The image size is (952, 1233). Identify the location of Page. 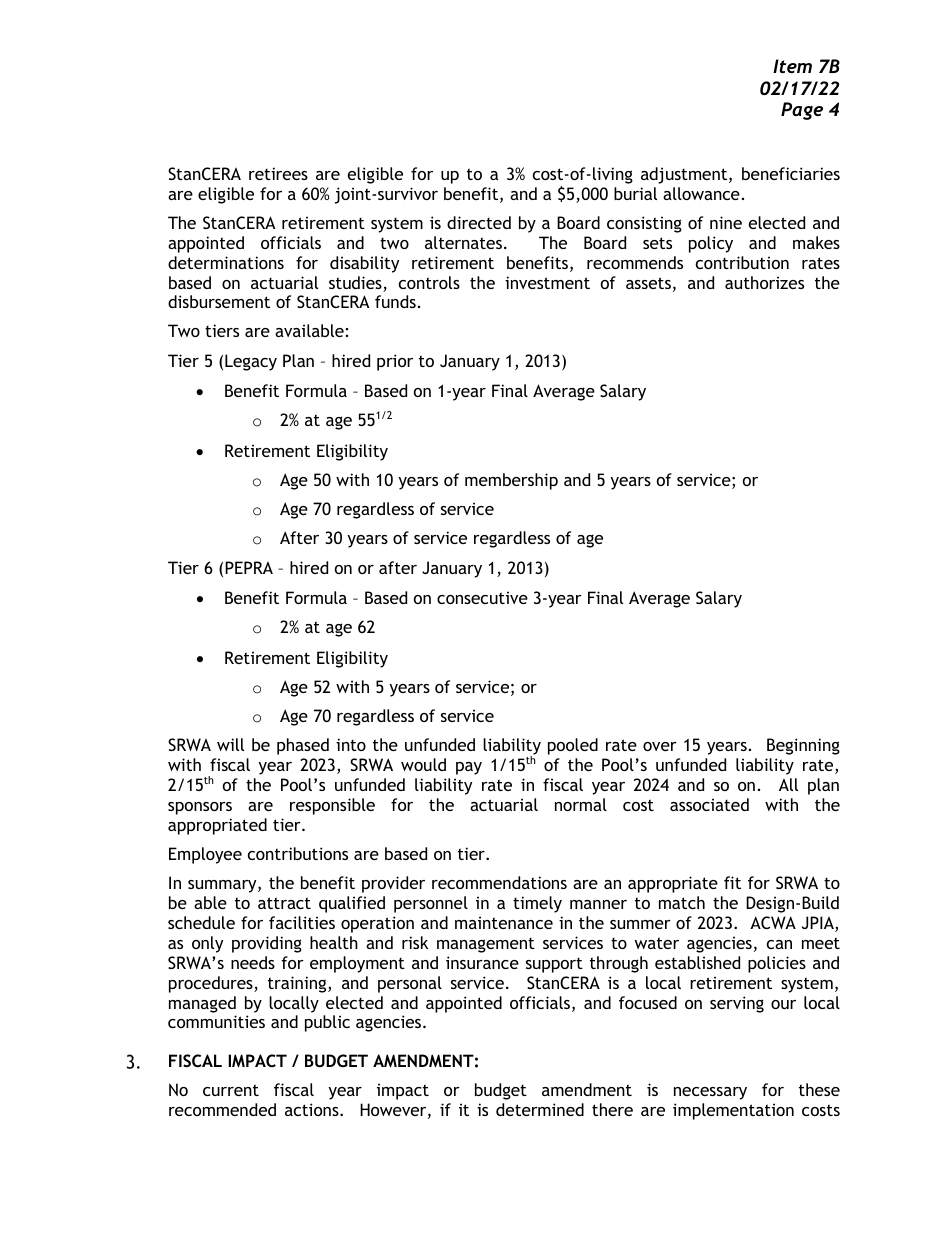
(802, 111).
